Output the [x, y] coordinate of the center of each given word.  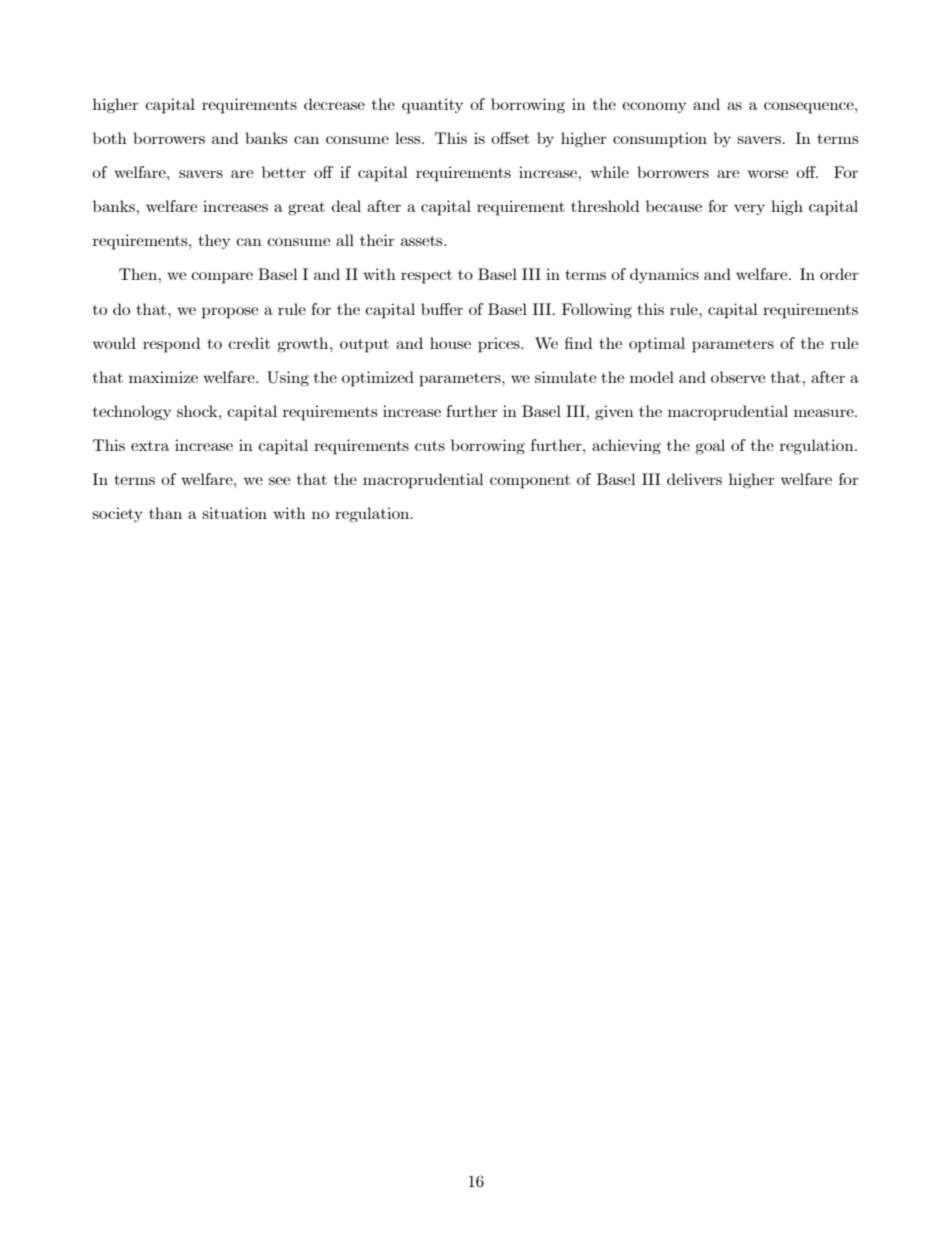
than [165, 513]
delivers [694, 479]
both [110, 138]
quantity [432, 106]
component [530, 482]
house [450, 343]
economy [654, 107]
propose [230, 313]
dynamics [664, 275]
